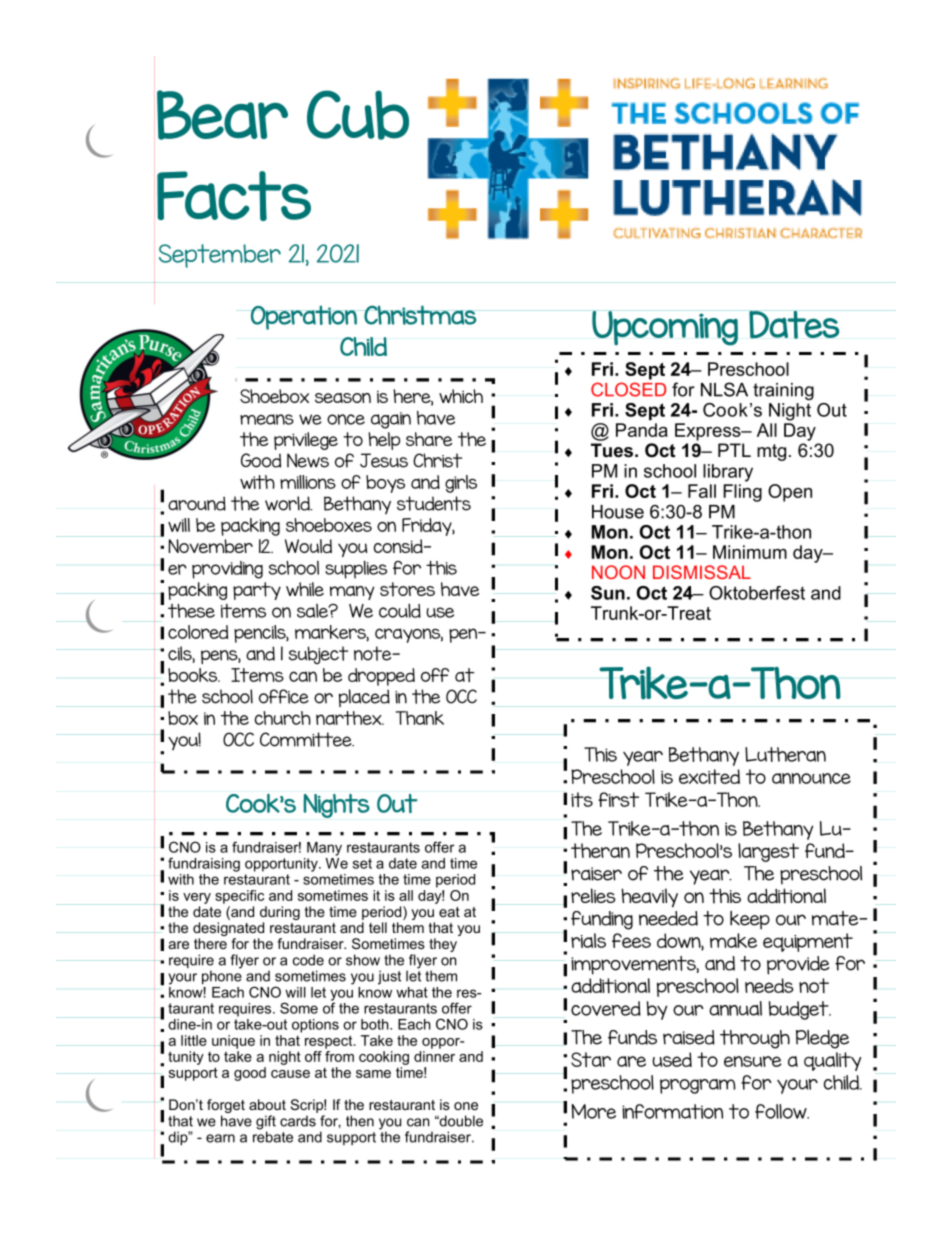 This screenshot has width=952, height=1233. What do you see at coordinates (782, 1111) in the screenshot?
I see `follow` at bounding box center [782, 1111].
